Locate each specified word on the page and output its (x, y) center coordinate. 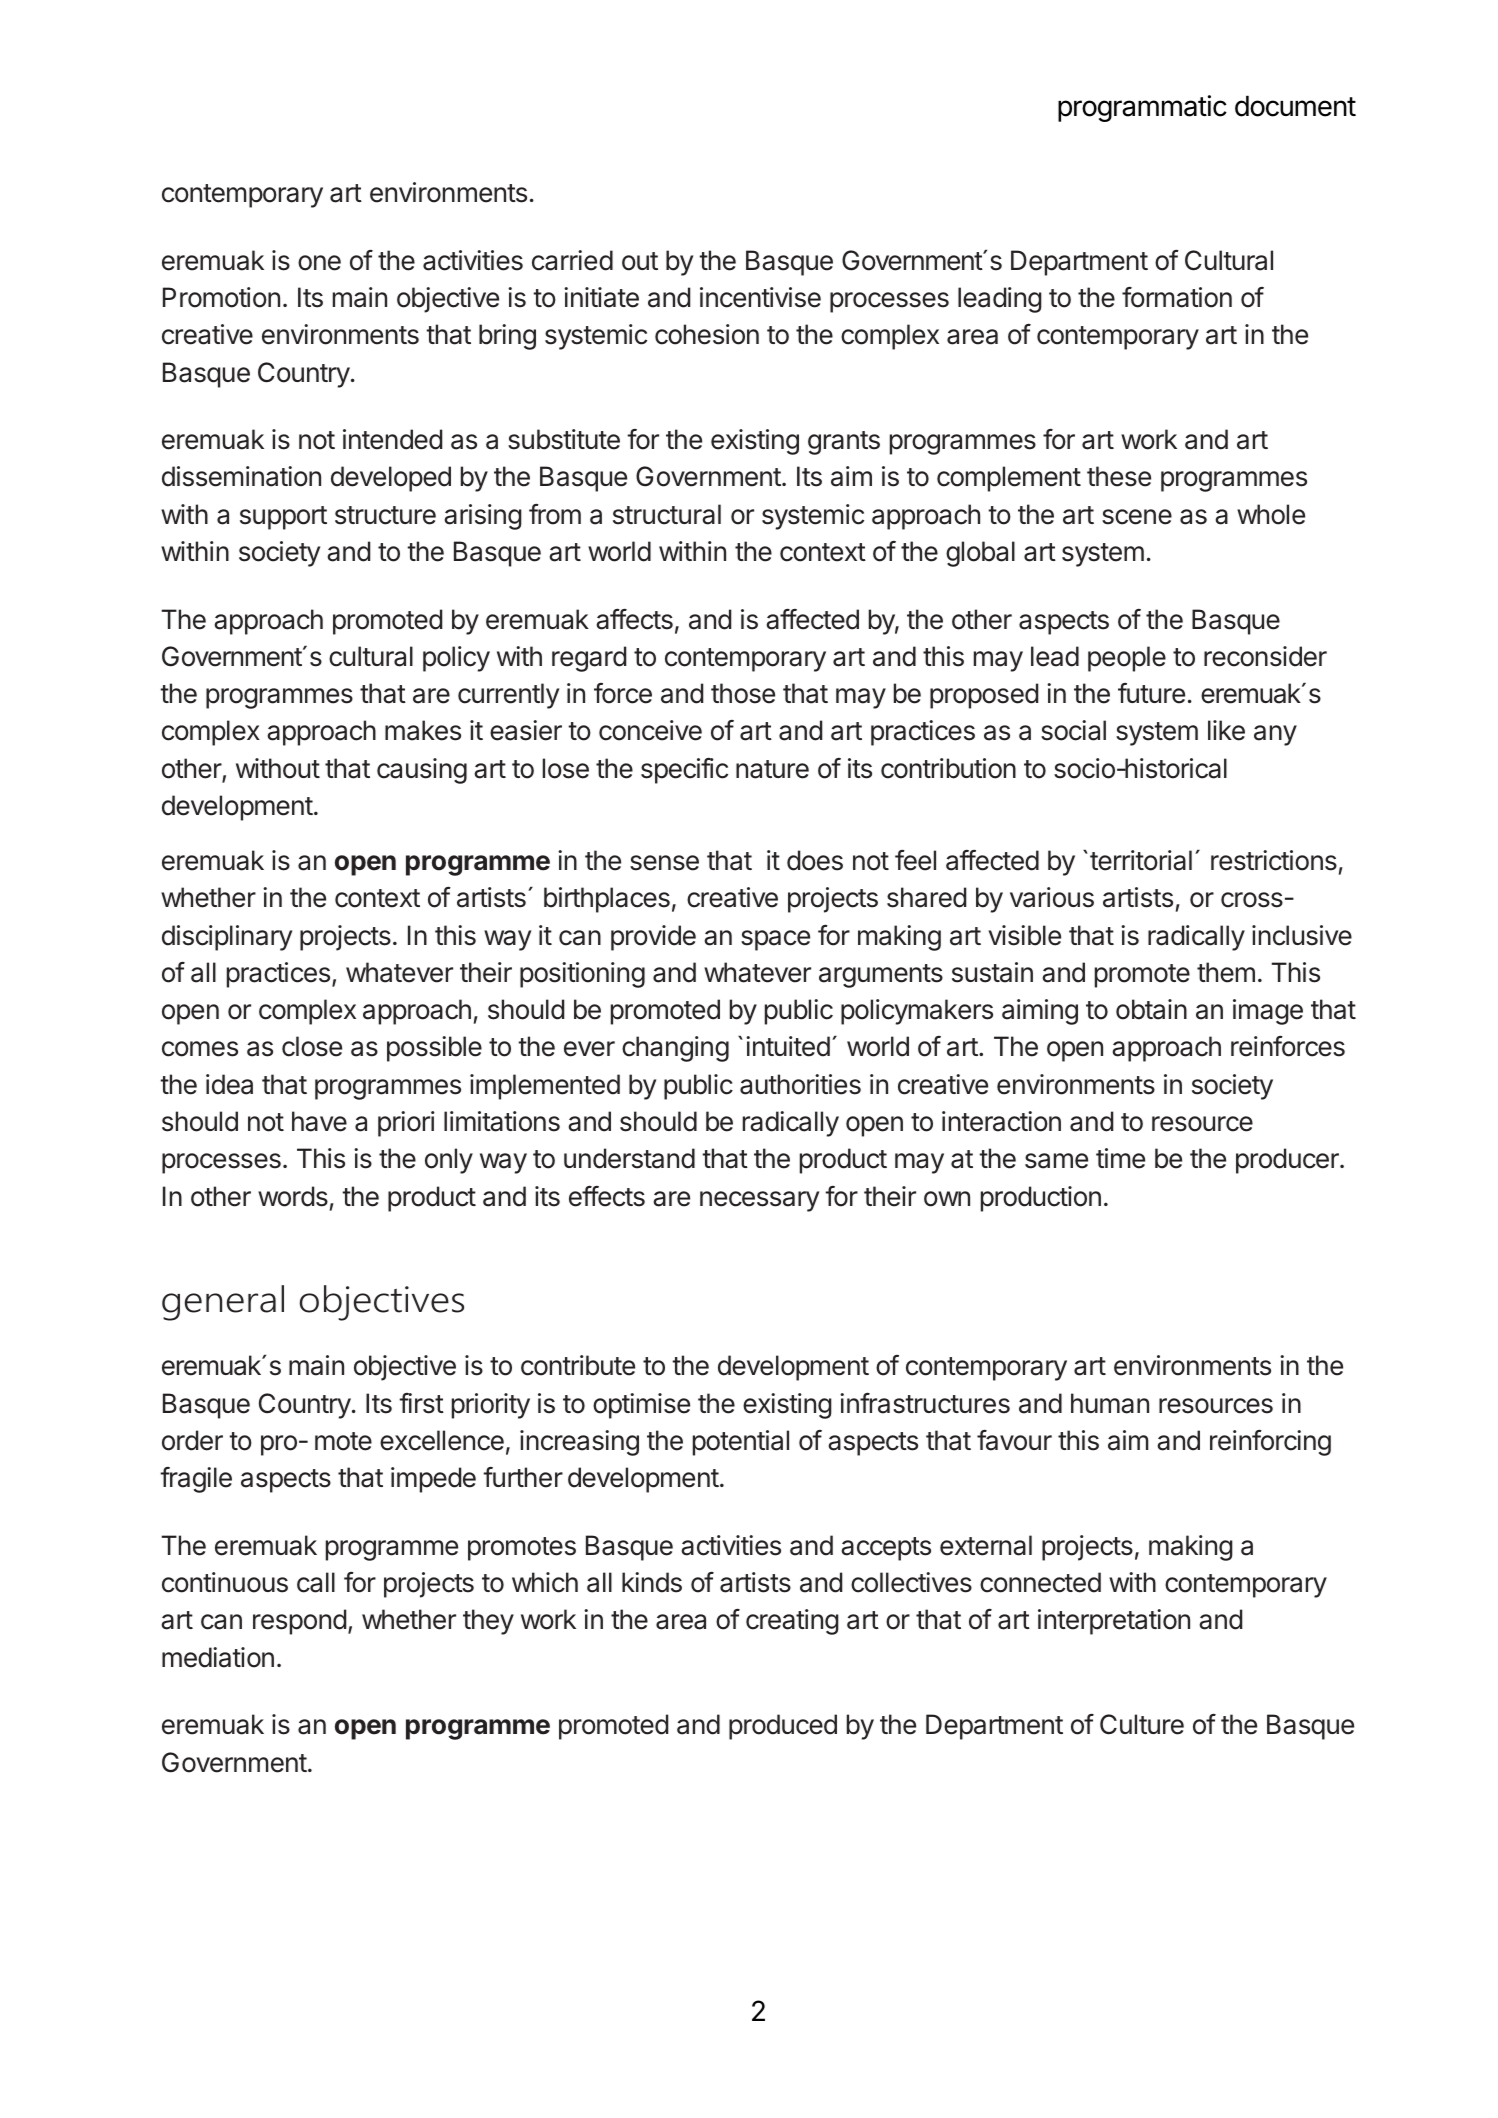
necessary (759, 1201)
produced (783, 1727)
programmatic (1142, 108)
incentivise (760, 297)
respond (299, 1622)
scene (1137, 517)
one (319, 263)
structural (667, 514)
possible (434, 1049)
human (1110, 1403)
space (775, 940)
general (223, 1303)
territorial (1141, 860)
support (283, 518)
